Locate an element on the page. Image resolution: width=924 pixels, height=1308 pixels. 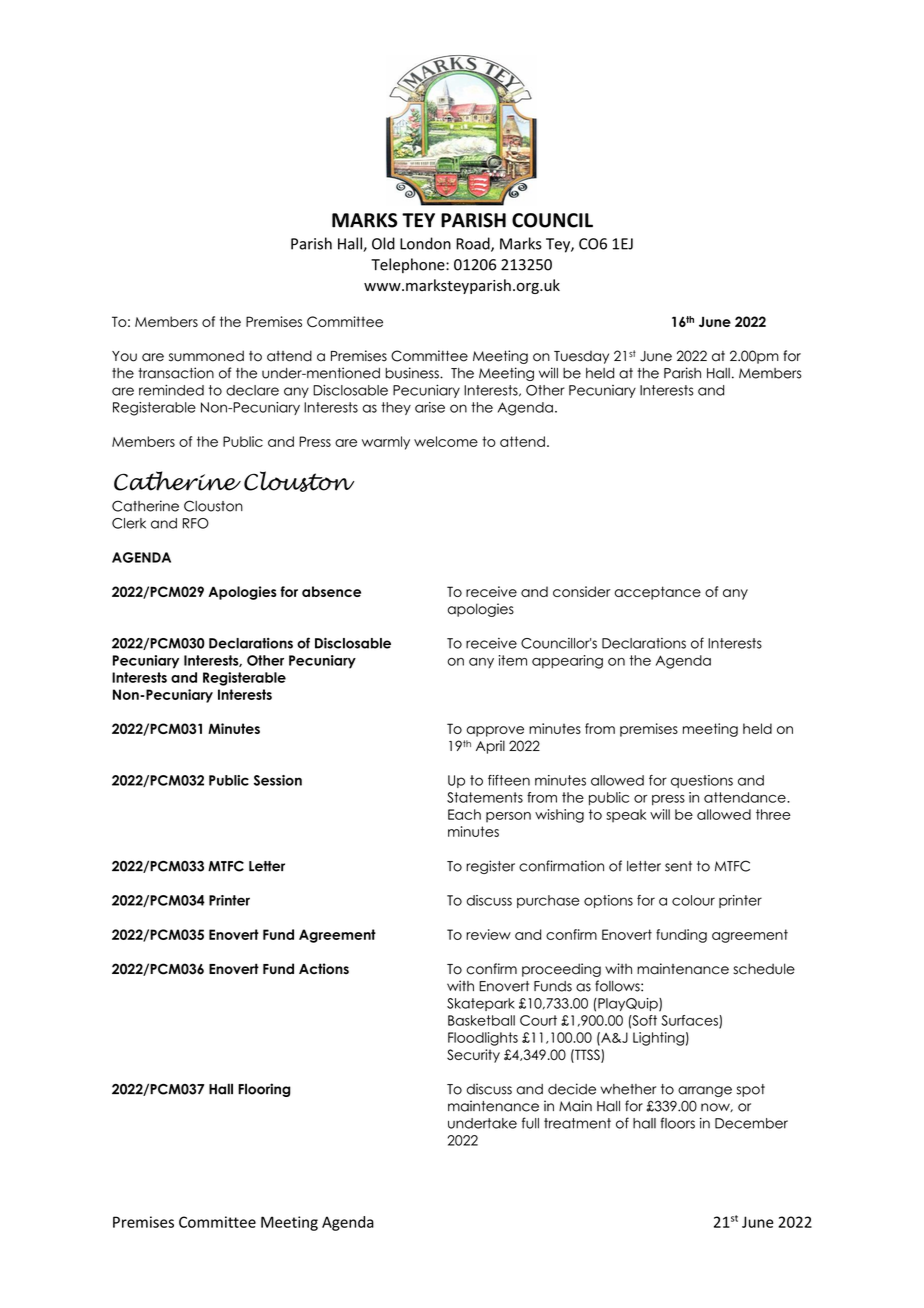
questions is located at coordinates (702, 781).
